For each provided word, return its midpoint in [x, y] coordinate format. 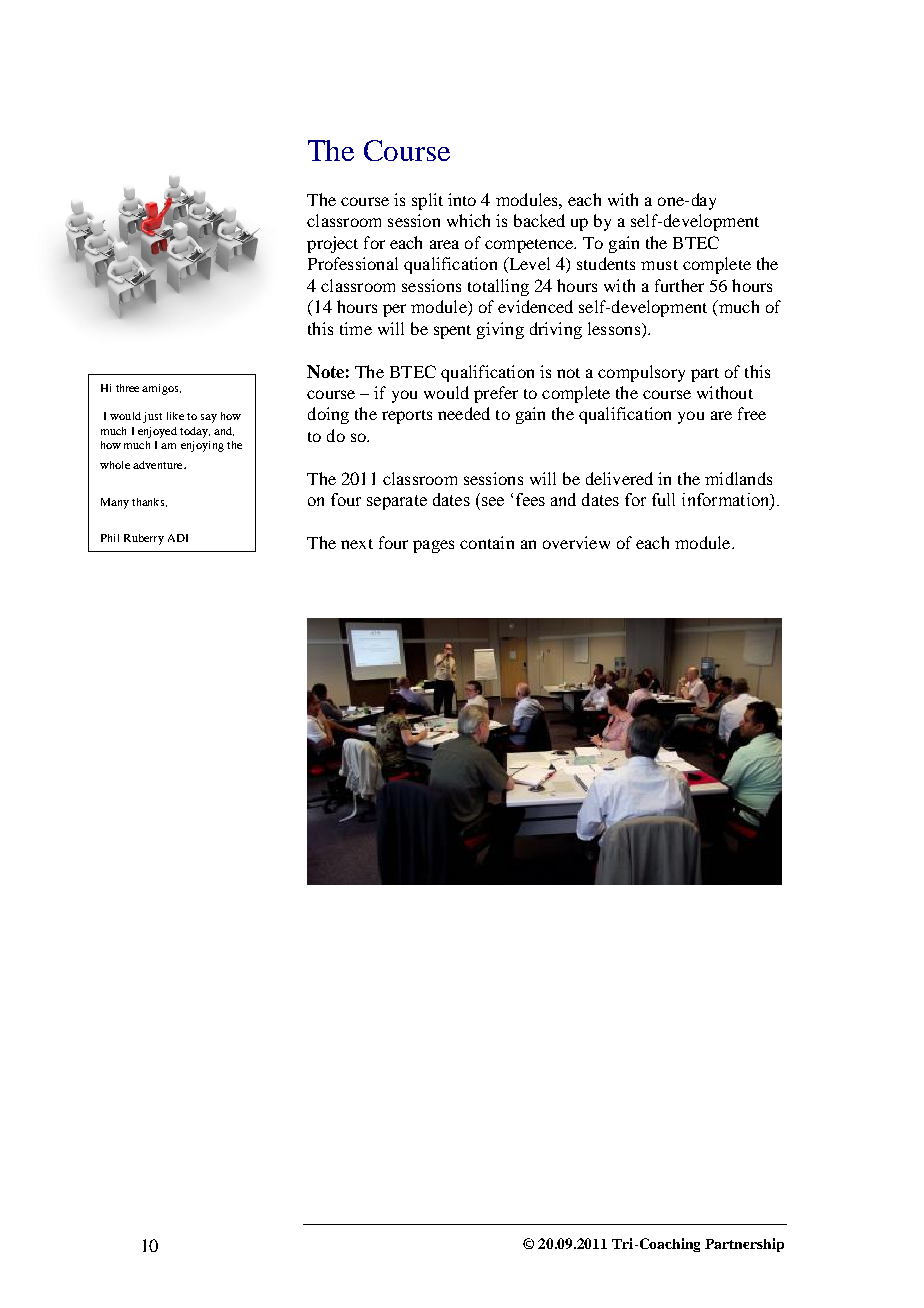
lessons [614, 328]
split [427, 201]
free [752, 413]
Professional [353, 263]
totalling [498, 287]
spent [452, 332]
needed [464, 413]
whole [115, 465]
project [332, 244]
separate [397, 502]
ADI [178, 538]
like [175, 416]
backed [539, 220]
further [679, 285]
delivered [619, 478]
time [356, 328]
